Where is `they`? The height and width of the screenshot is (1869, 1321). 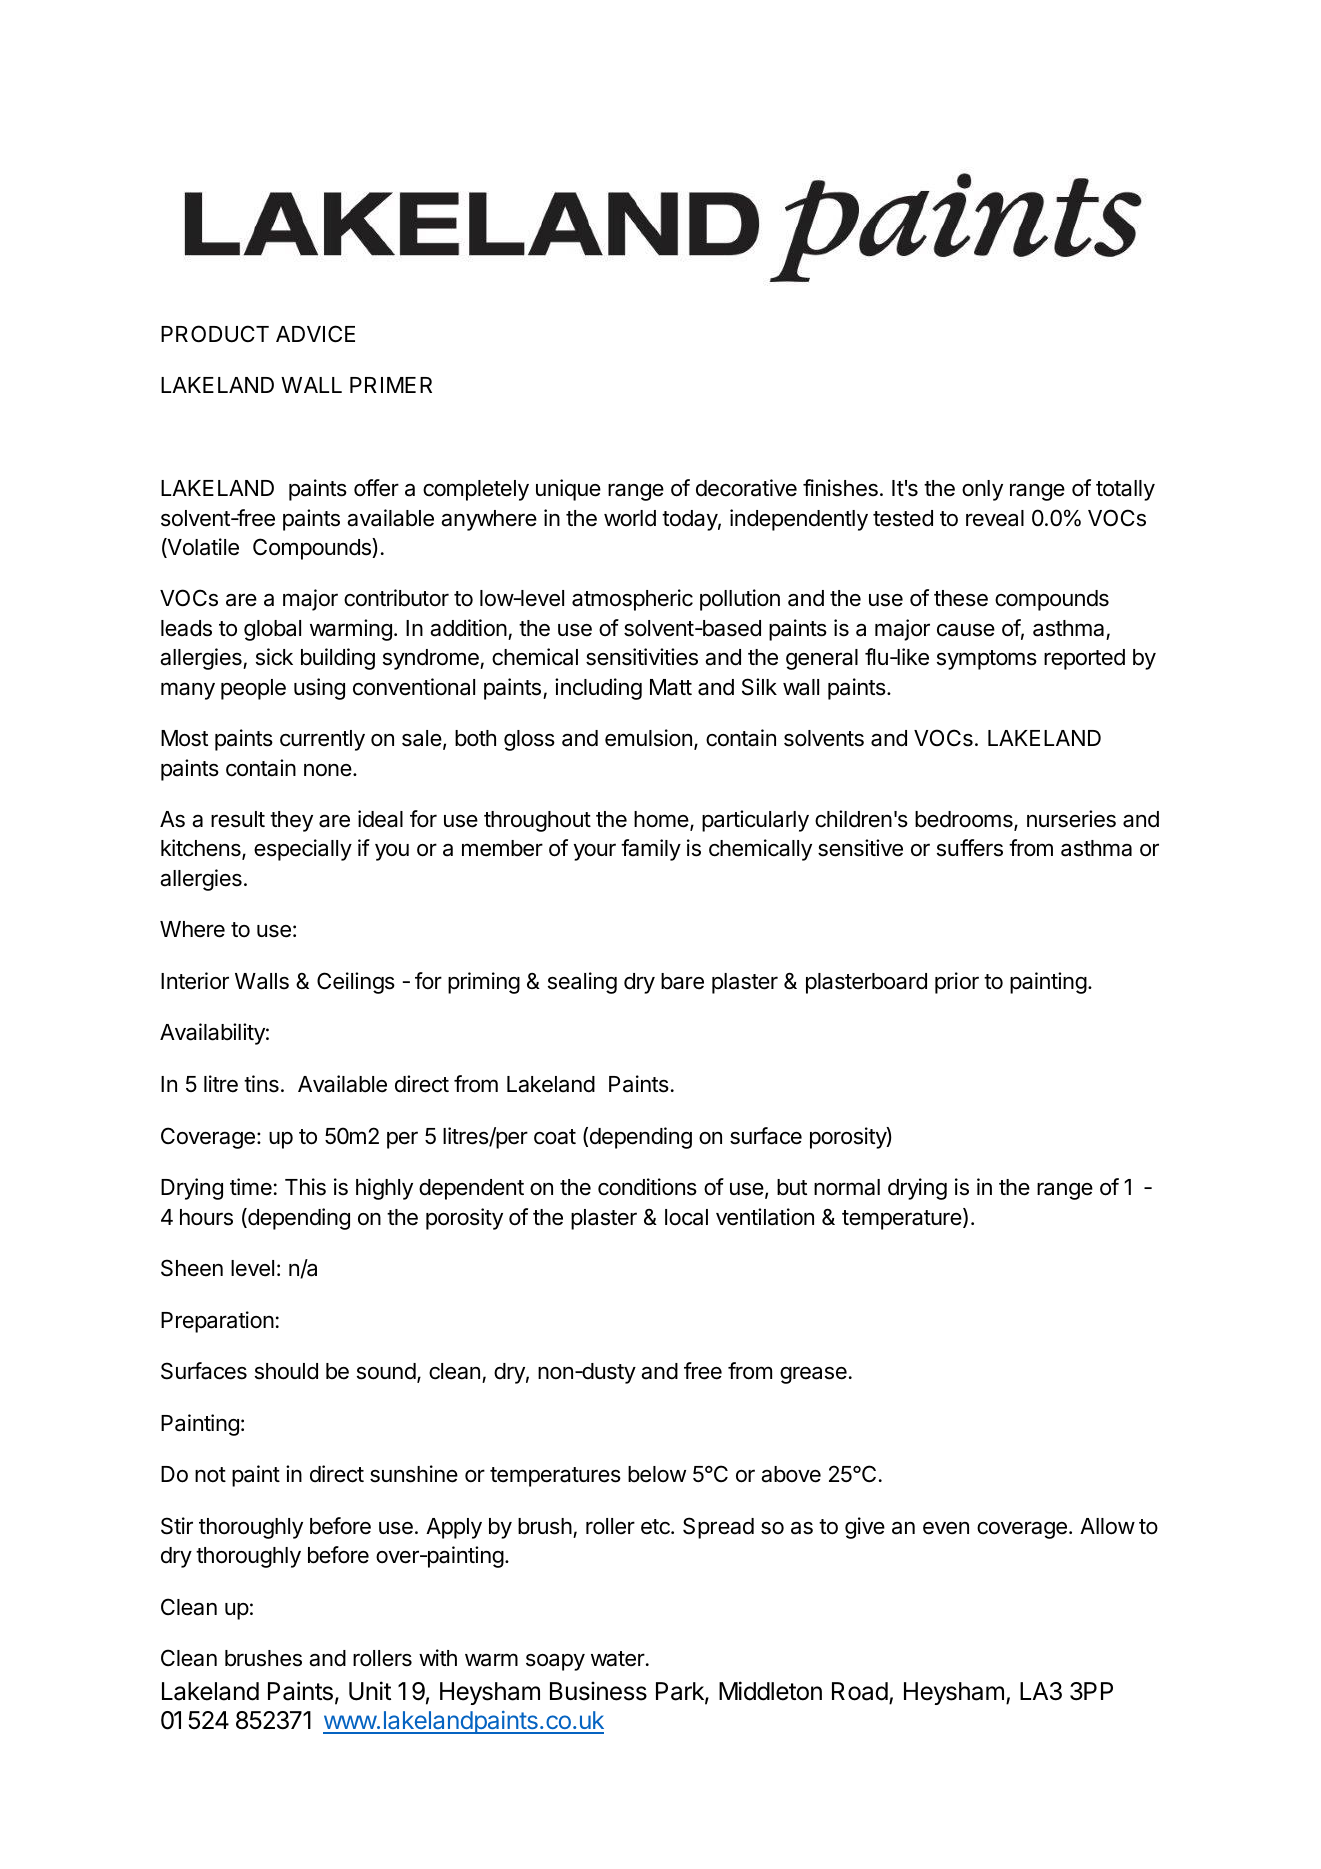
they is located at coordinates (291, 821).
